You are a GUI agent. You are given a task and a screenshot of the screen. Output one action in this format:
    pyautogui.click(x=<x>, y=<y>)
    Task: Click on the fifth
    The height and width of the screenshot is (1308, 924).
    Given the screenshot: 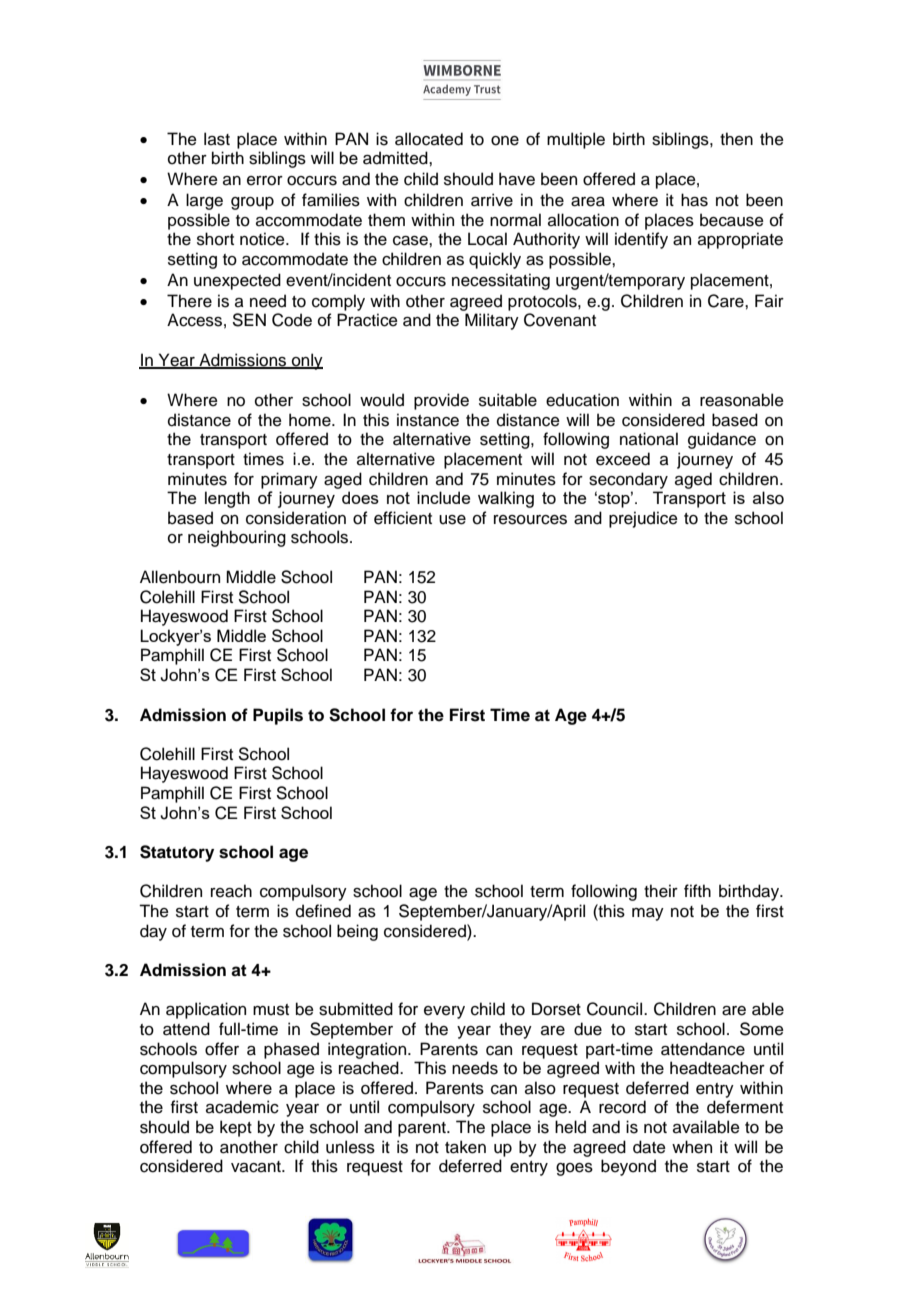 What is the action you would take?
    pyautogui.click(x=697, y=890)
